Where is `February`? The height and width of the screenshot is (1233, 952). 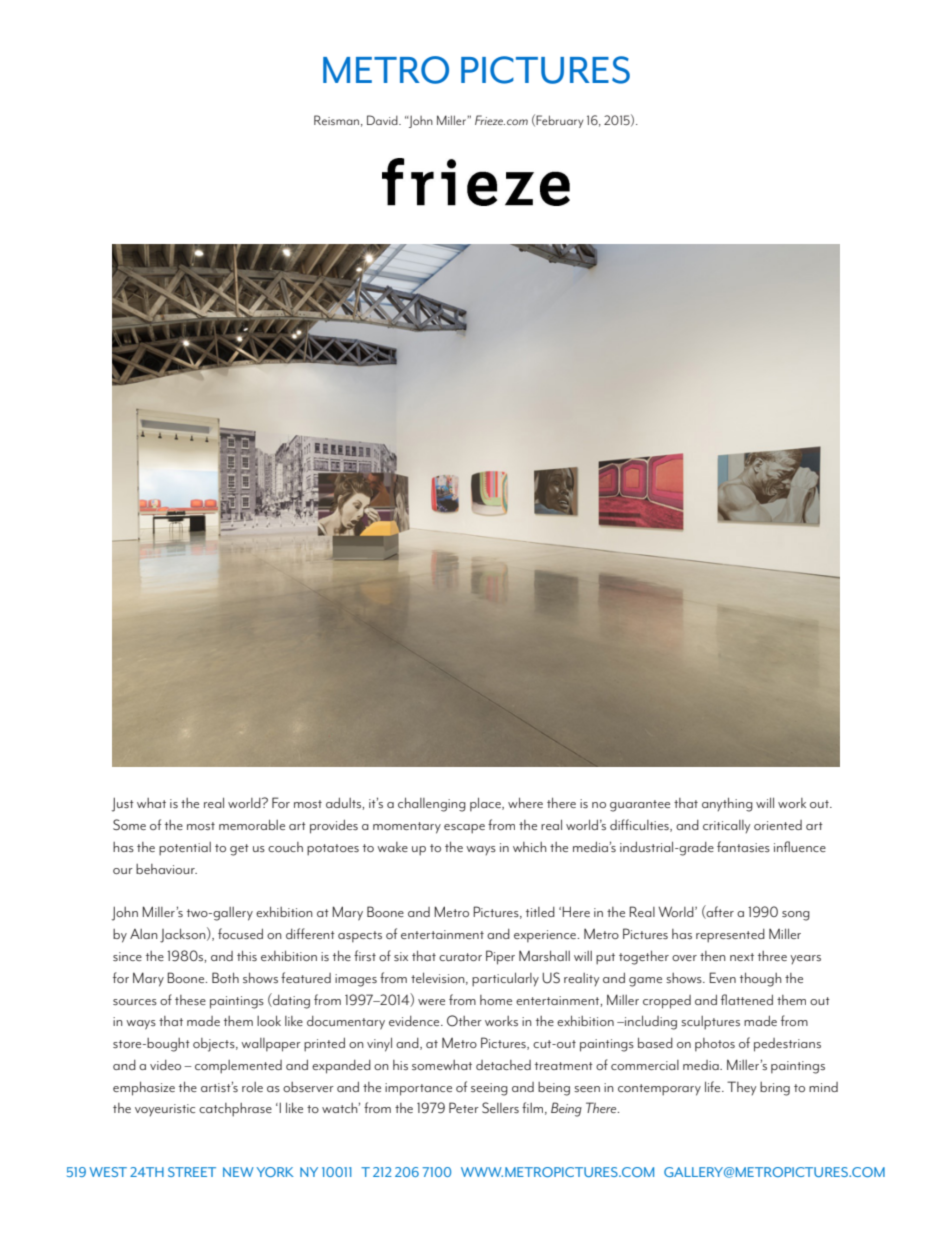 February is located at coordinates (560, 121).
